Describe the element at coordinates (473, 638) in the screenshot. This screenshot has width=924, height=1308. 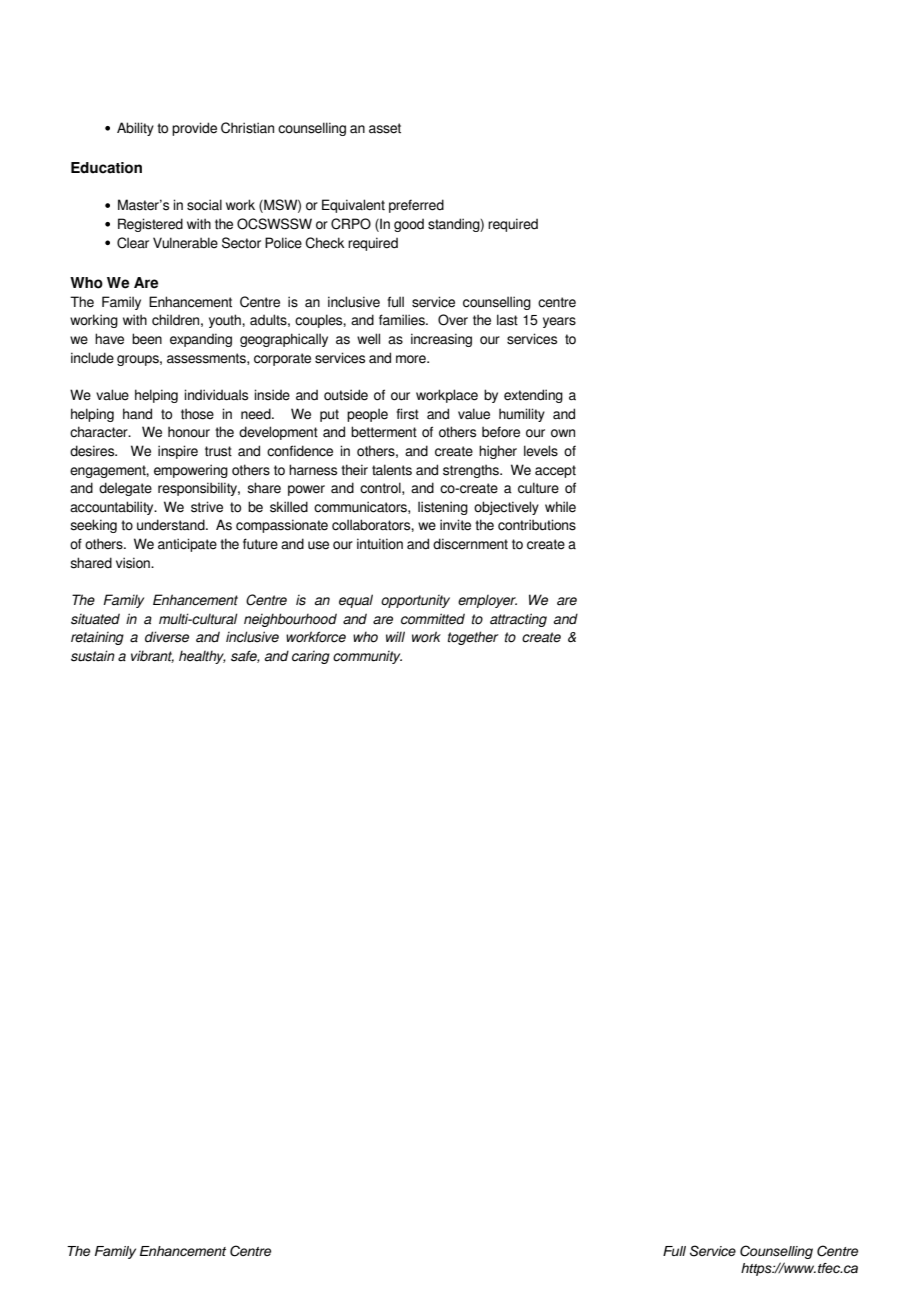
I see `together` at that location.
